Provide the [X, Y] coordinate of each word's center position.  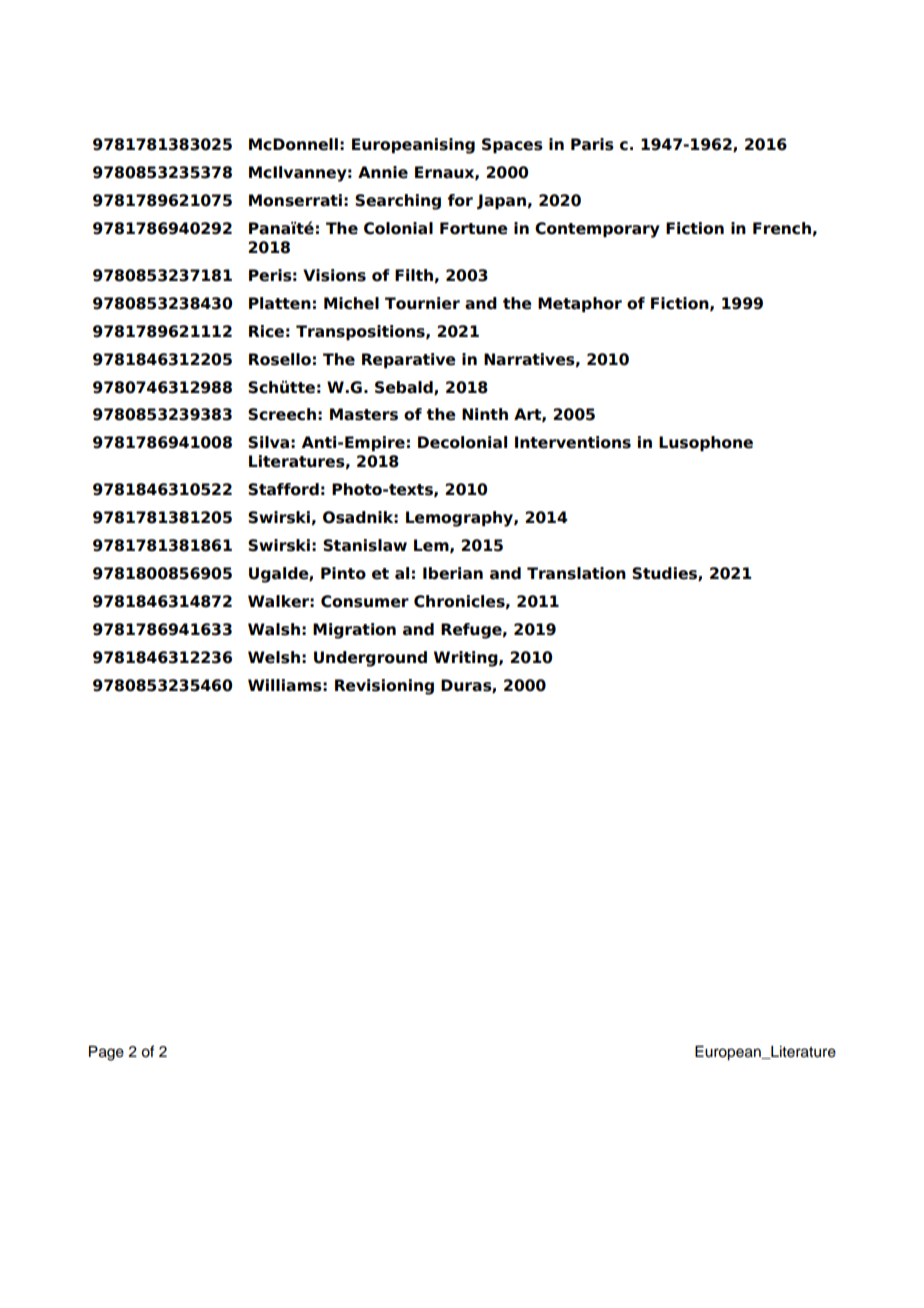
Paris [592, 144]
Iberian [453, 573]
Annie [383, 172]
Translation [576, 573]
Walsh [274, 629]
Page [106, 1053]
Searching [398, 202]
